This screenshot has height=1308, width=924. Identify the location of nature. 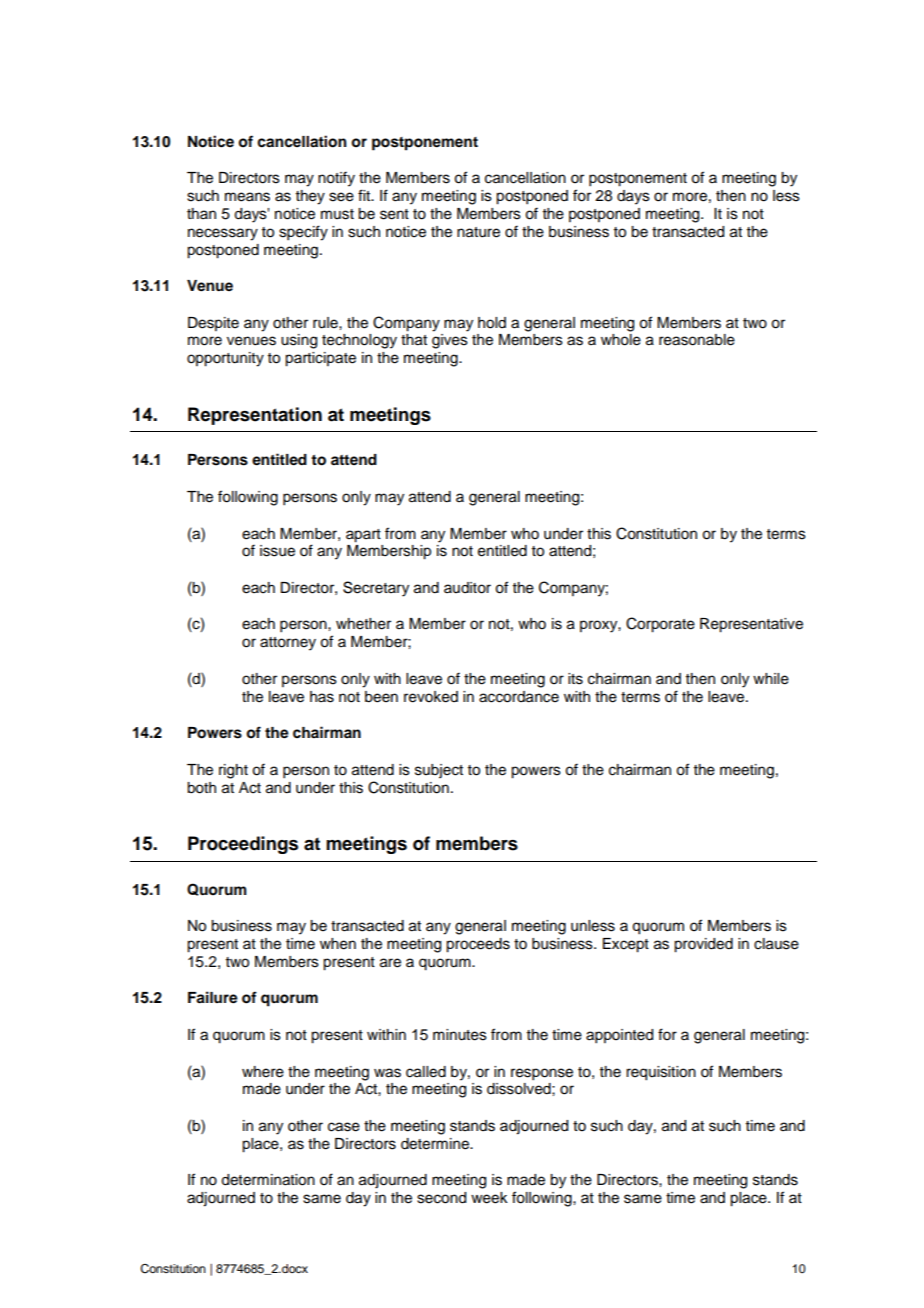
(478, 232).
